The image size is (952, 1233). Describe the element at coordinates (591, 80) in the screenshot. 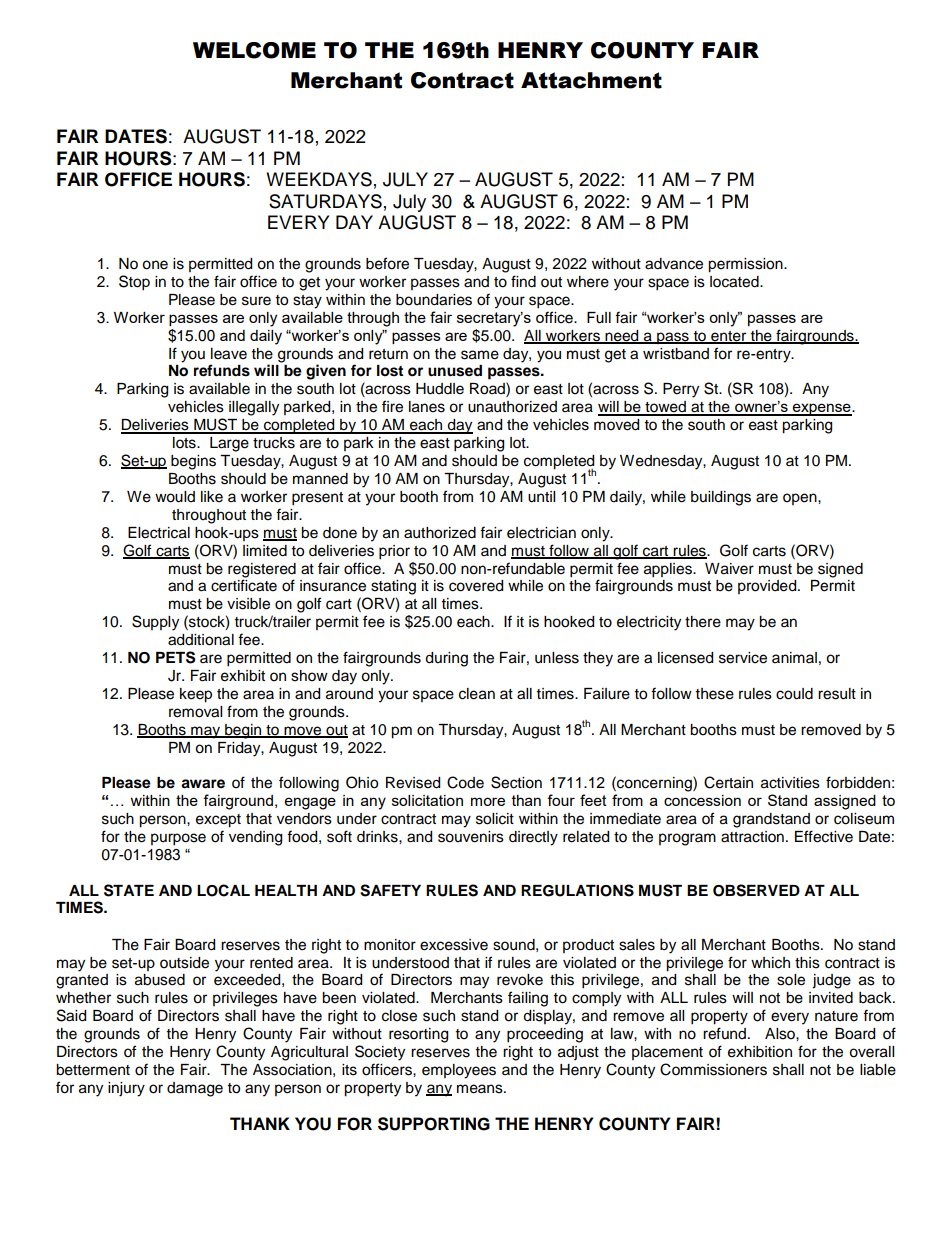

I see `Attachment` at that location.
